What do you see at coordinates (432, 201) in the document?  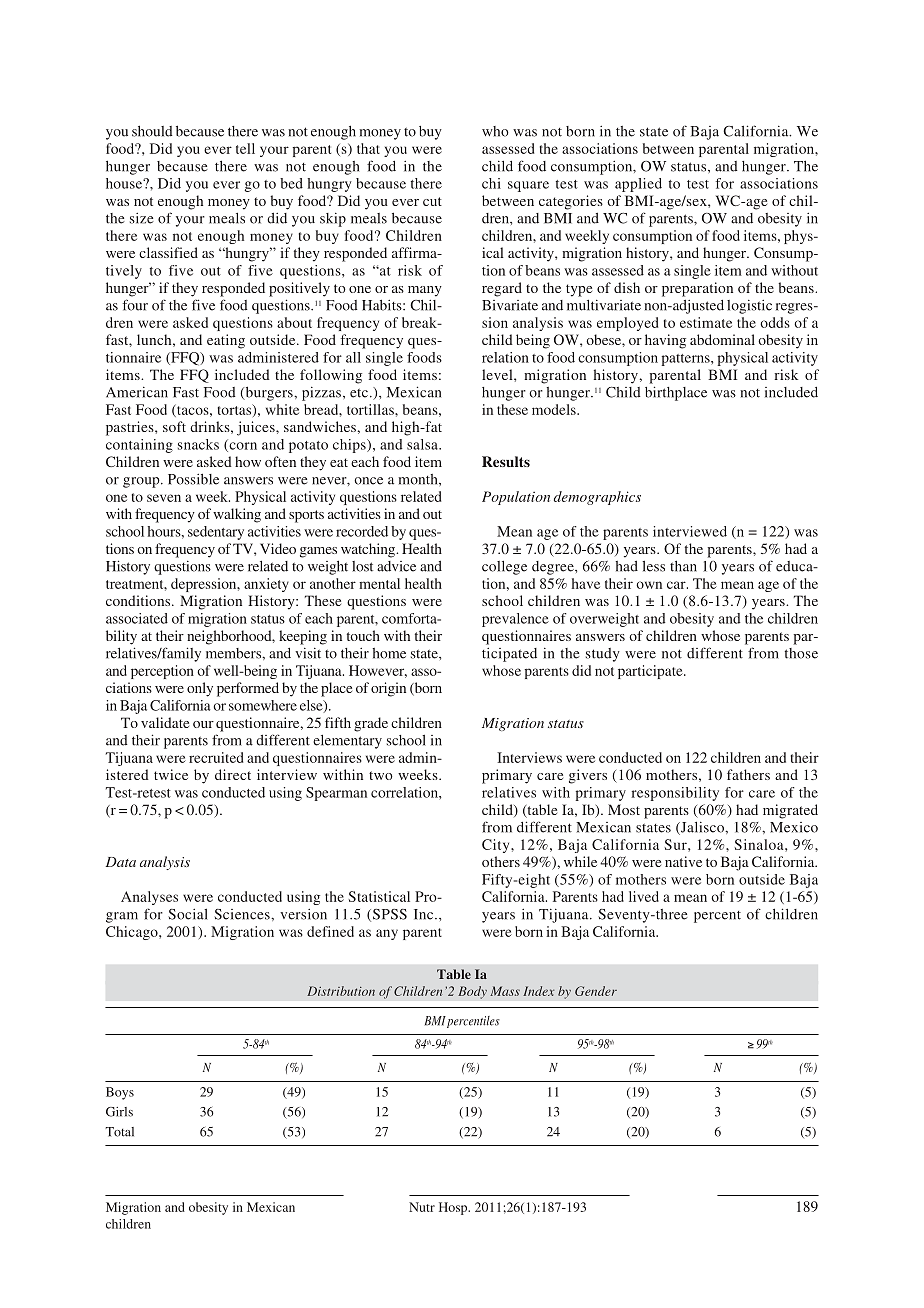 I see `cut` at bounding box center [432, 201].
